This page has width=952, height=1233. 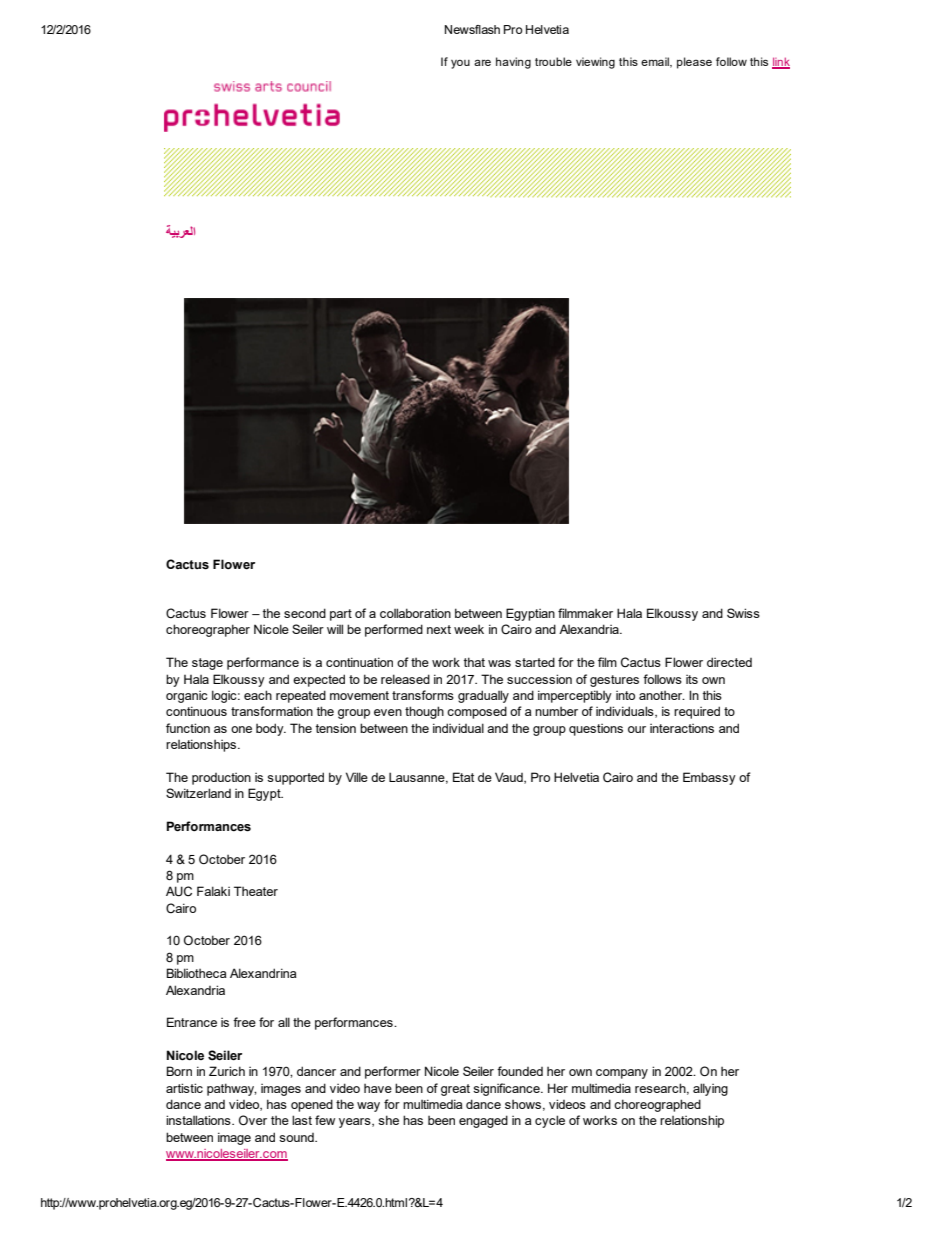 What do you see at coordinates (743, 613) in the page?
I see `Swiss` at bounding box center [743, 613].
